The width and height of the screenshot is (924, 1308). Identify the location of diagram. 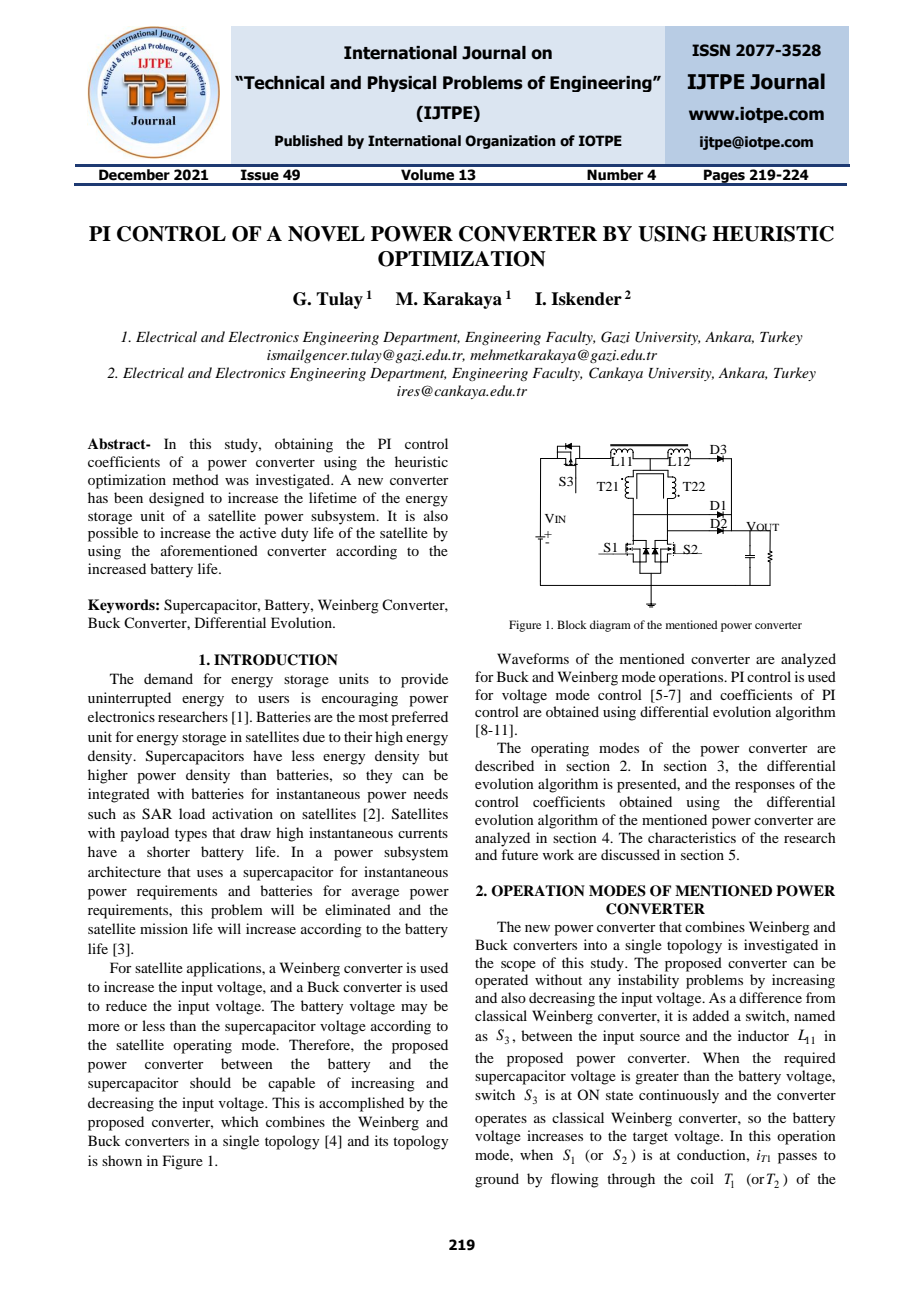
(610, 626).
